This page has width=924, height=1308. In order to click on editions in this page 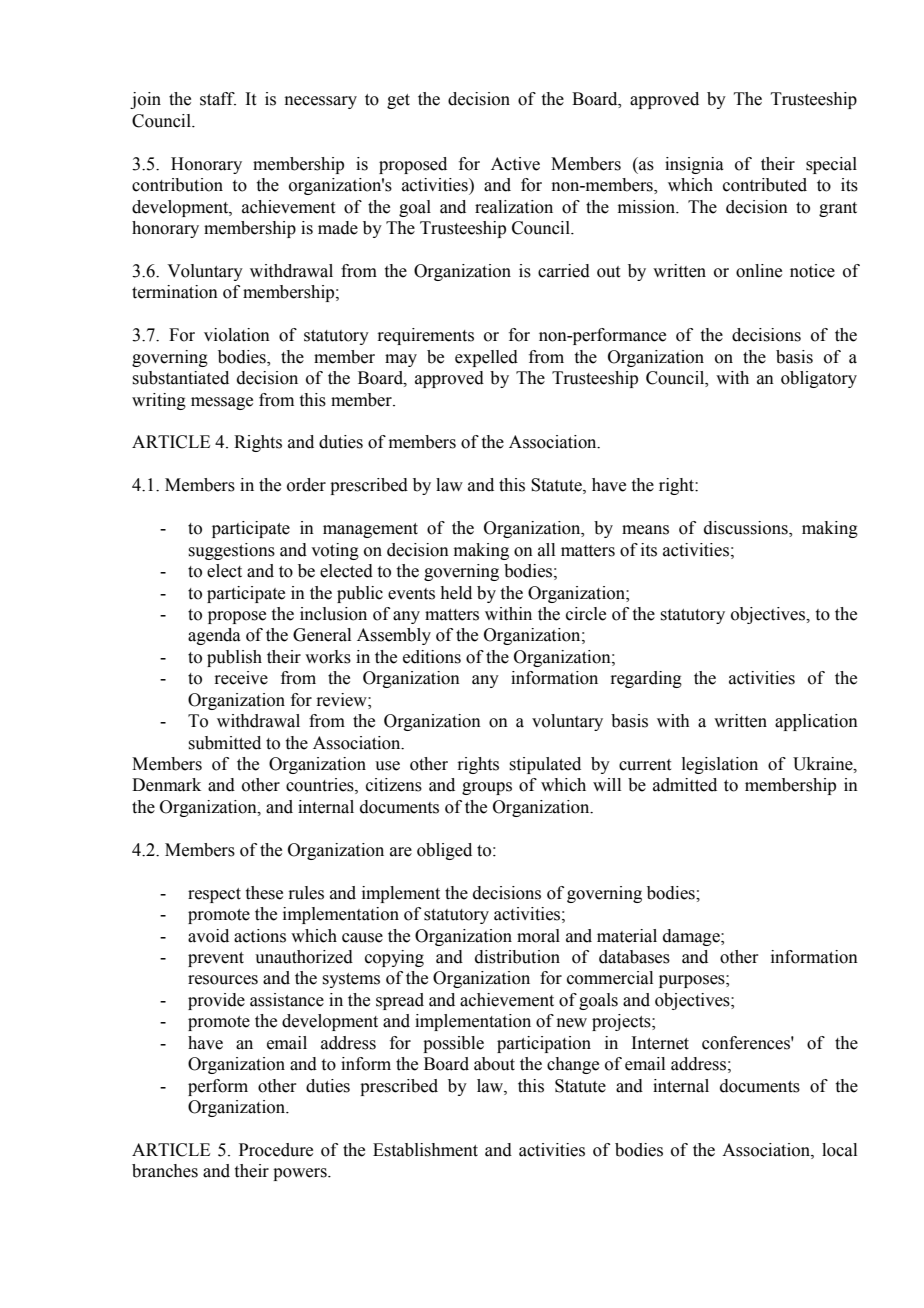, I will do `click(432, 657)`.
